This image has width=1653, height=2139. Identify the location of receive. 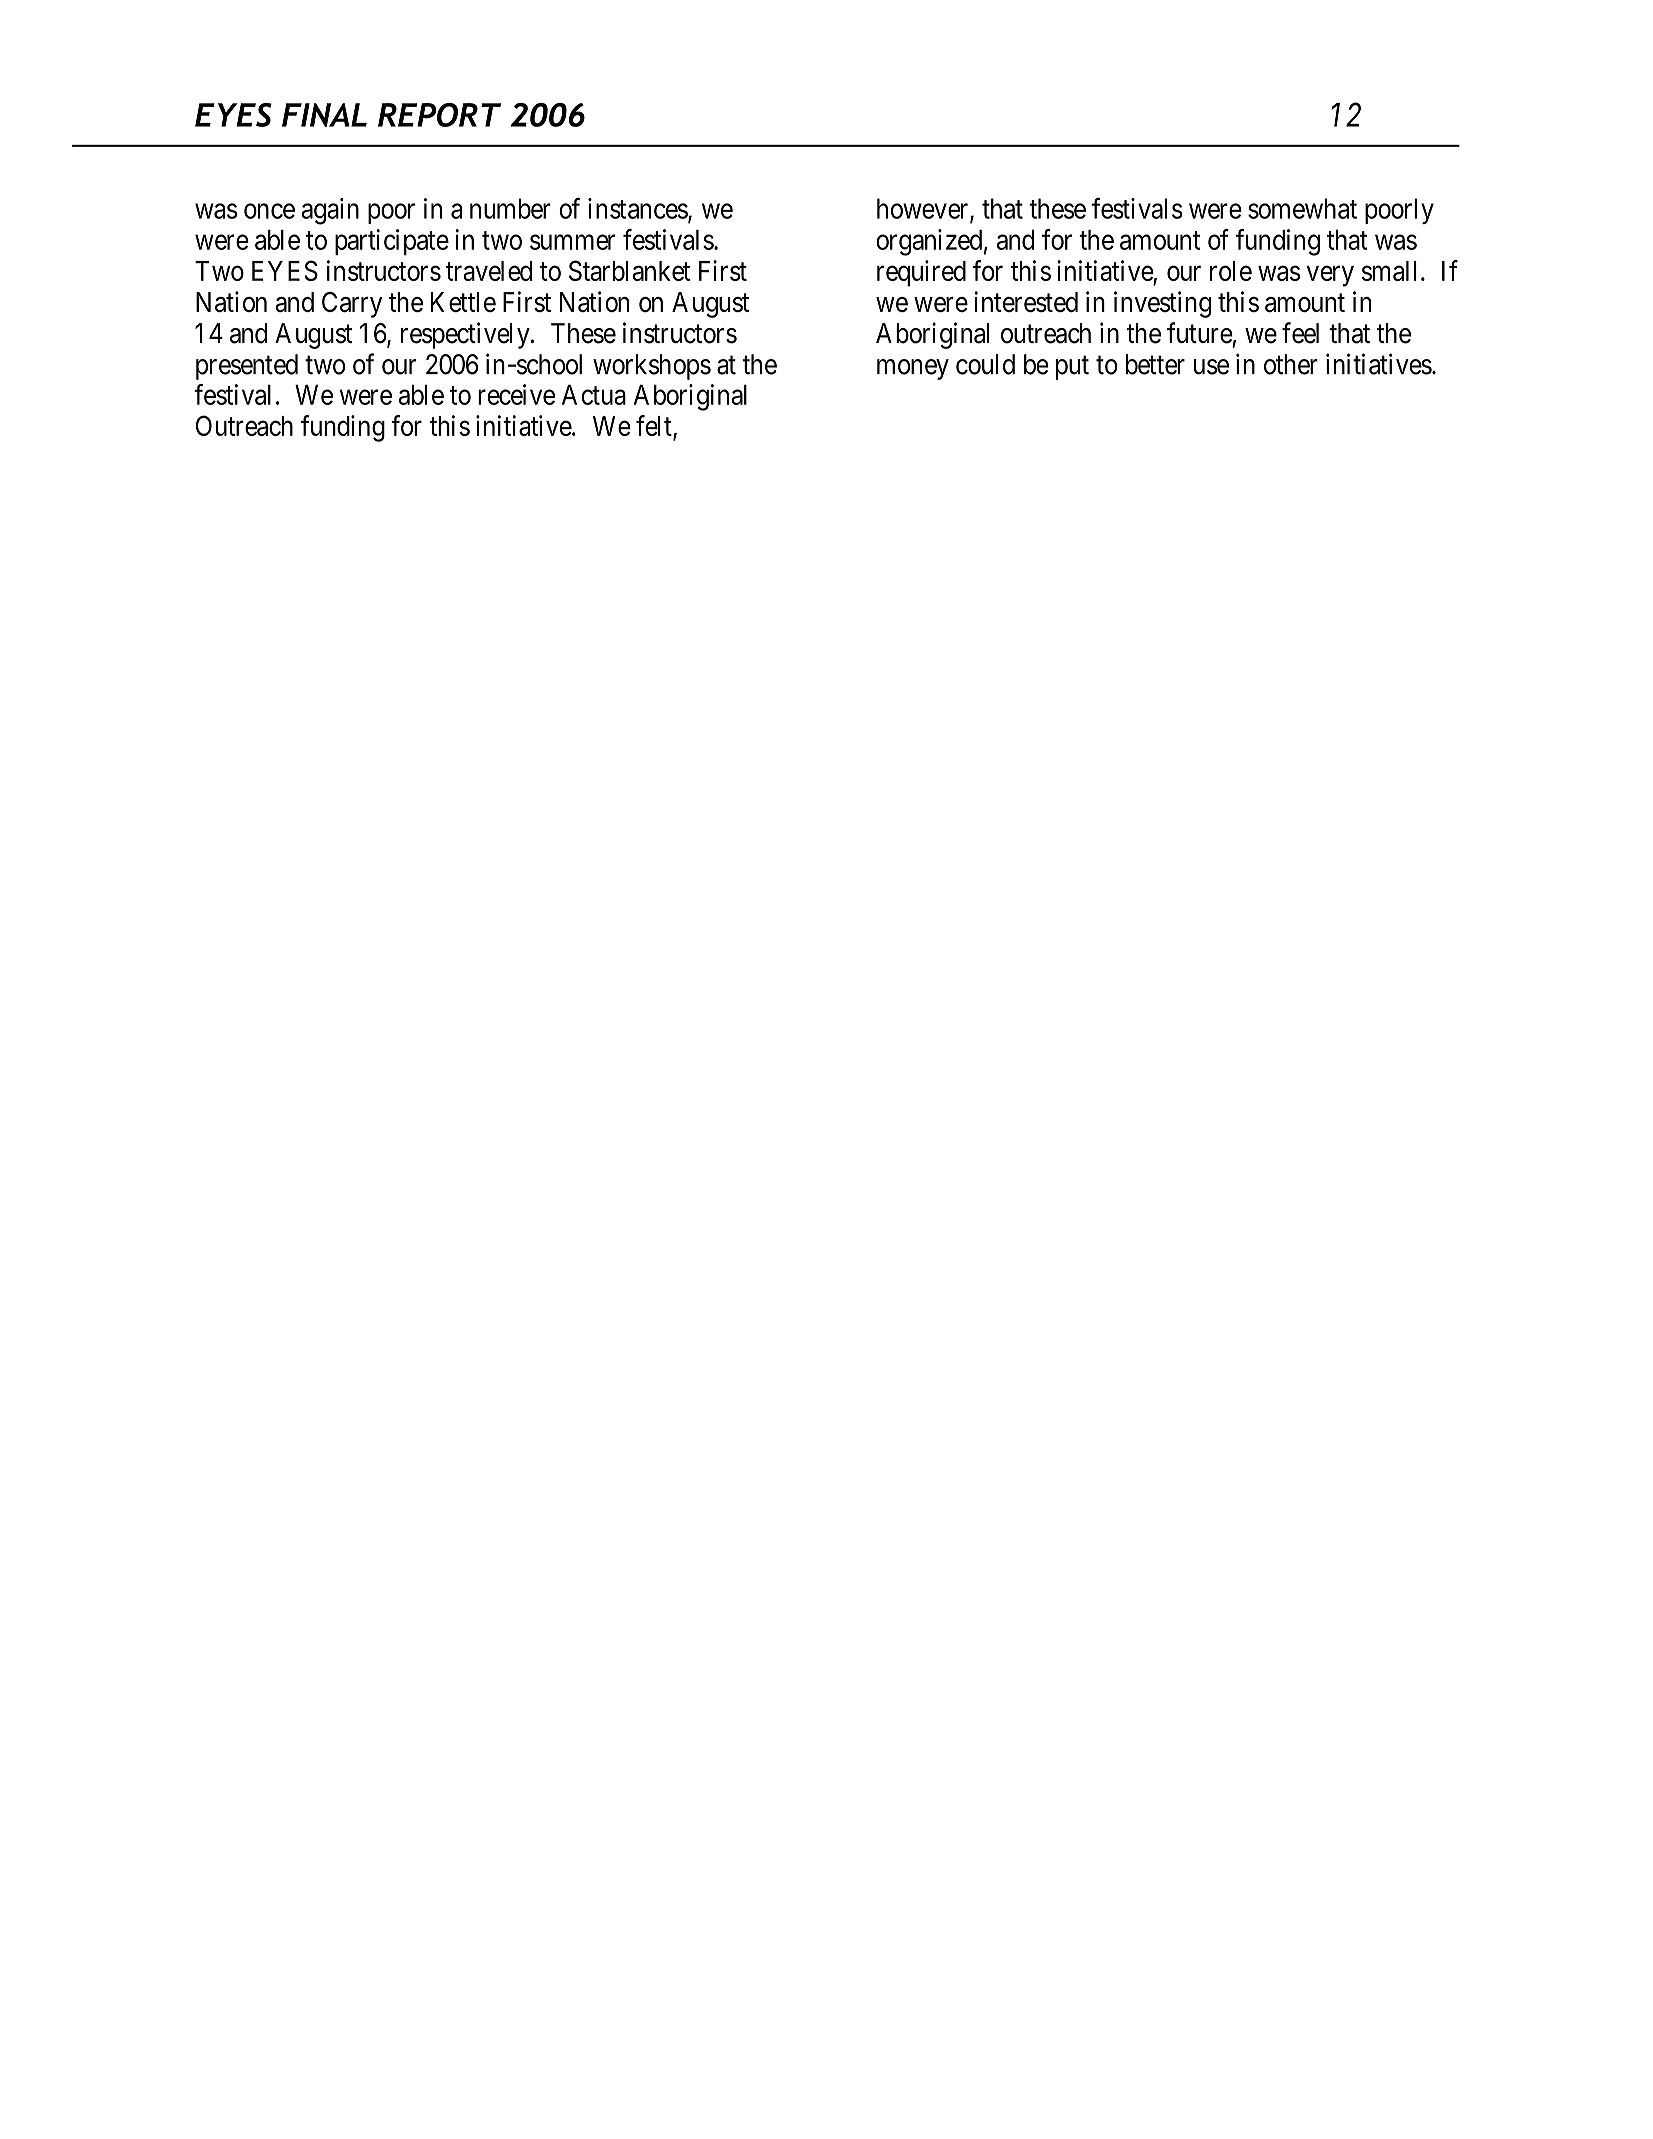
(516, 394).
